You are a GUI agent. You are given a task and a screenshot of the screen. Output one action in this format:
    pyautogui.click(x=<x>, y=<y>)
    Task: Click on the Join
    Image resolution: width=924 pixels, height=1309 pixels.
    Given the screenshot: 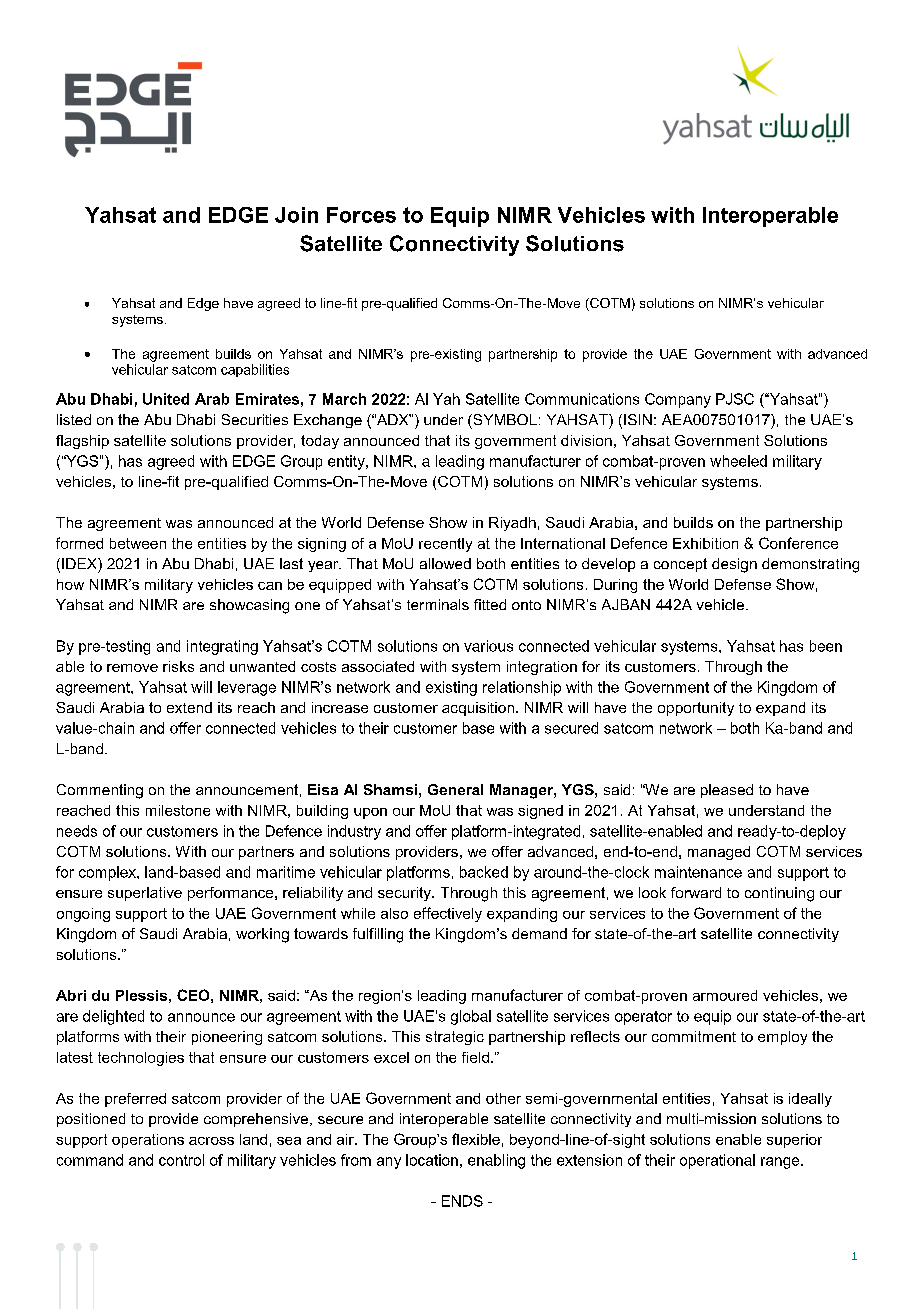 What is the action you would take?
    pyautogui.click(x=296, y=215)
